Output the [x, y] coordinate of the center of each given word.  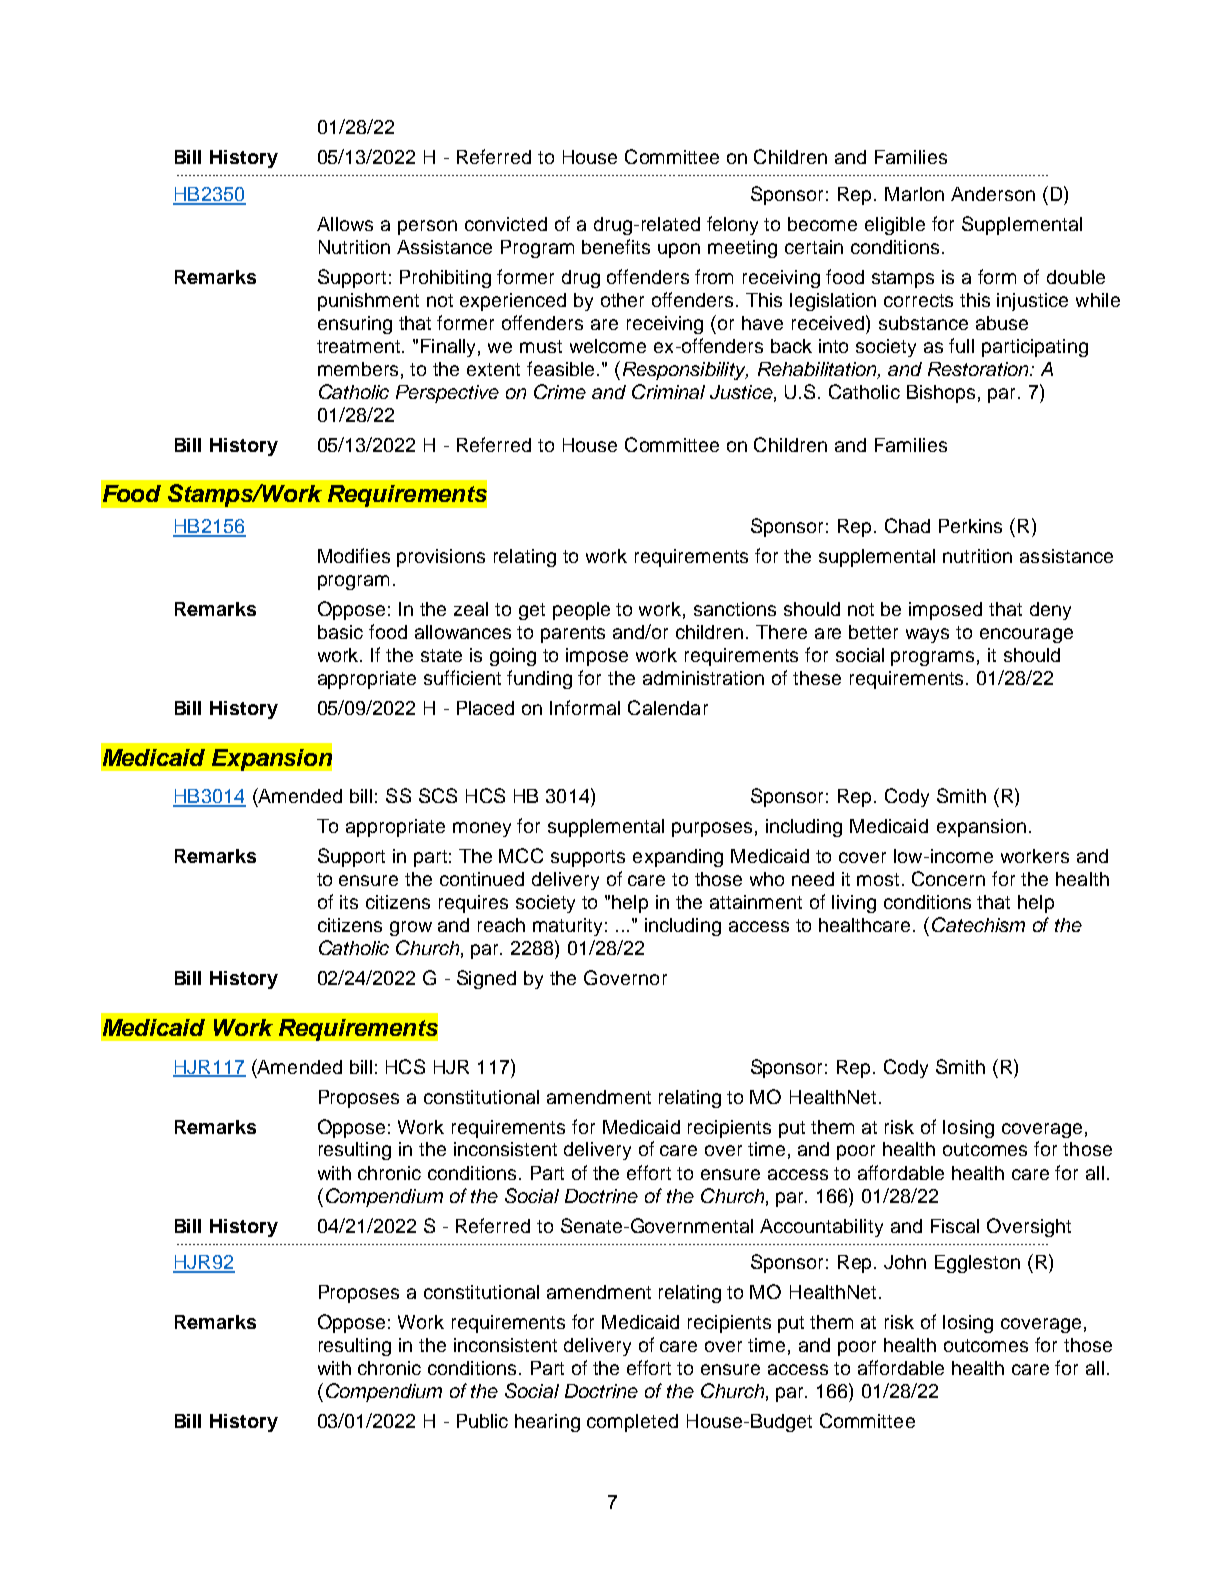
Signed [486, 979]
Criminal [668, 391]
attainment [756, 902]
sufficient [462, 677]
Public [482, 1421]
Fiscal [955, 1226]
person [427, 227]
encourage [1026, 635]
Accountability [821, 1228]
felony [732, 225]
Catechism [978, 924]
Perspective [447, 394]
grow [411, 928]
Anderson [993, 194]
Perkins [970, 526]
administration [703, 678]
